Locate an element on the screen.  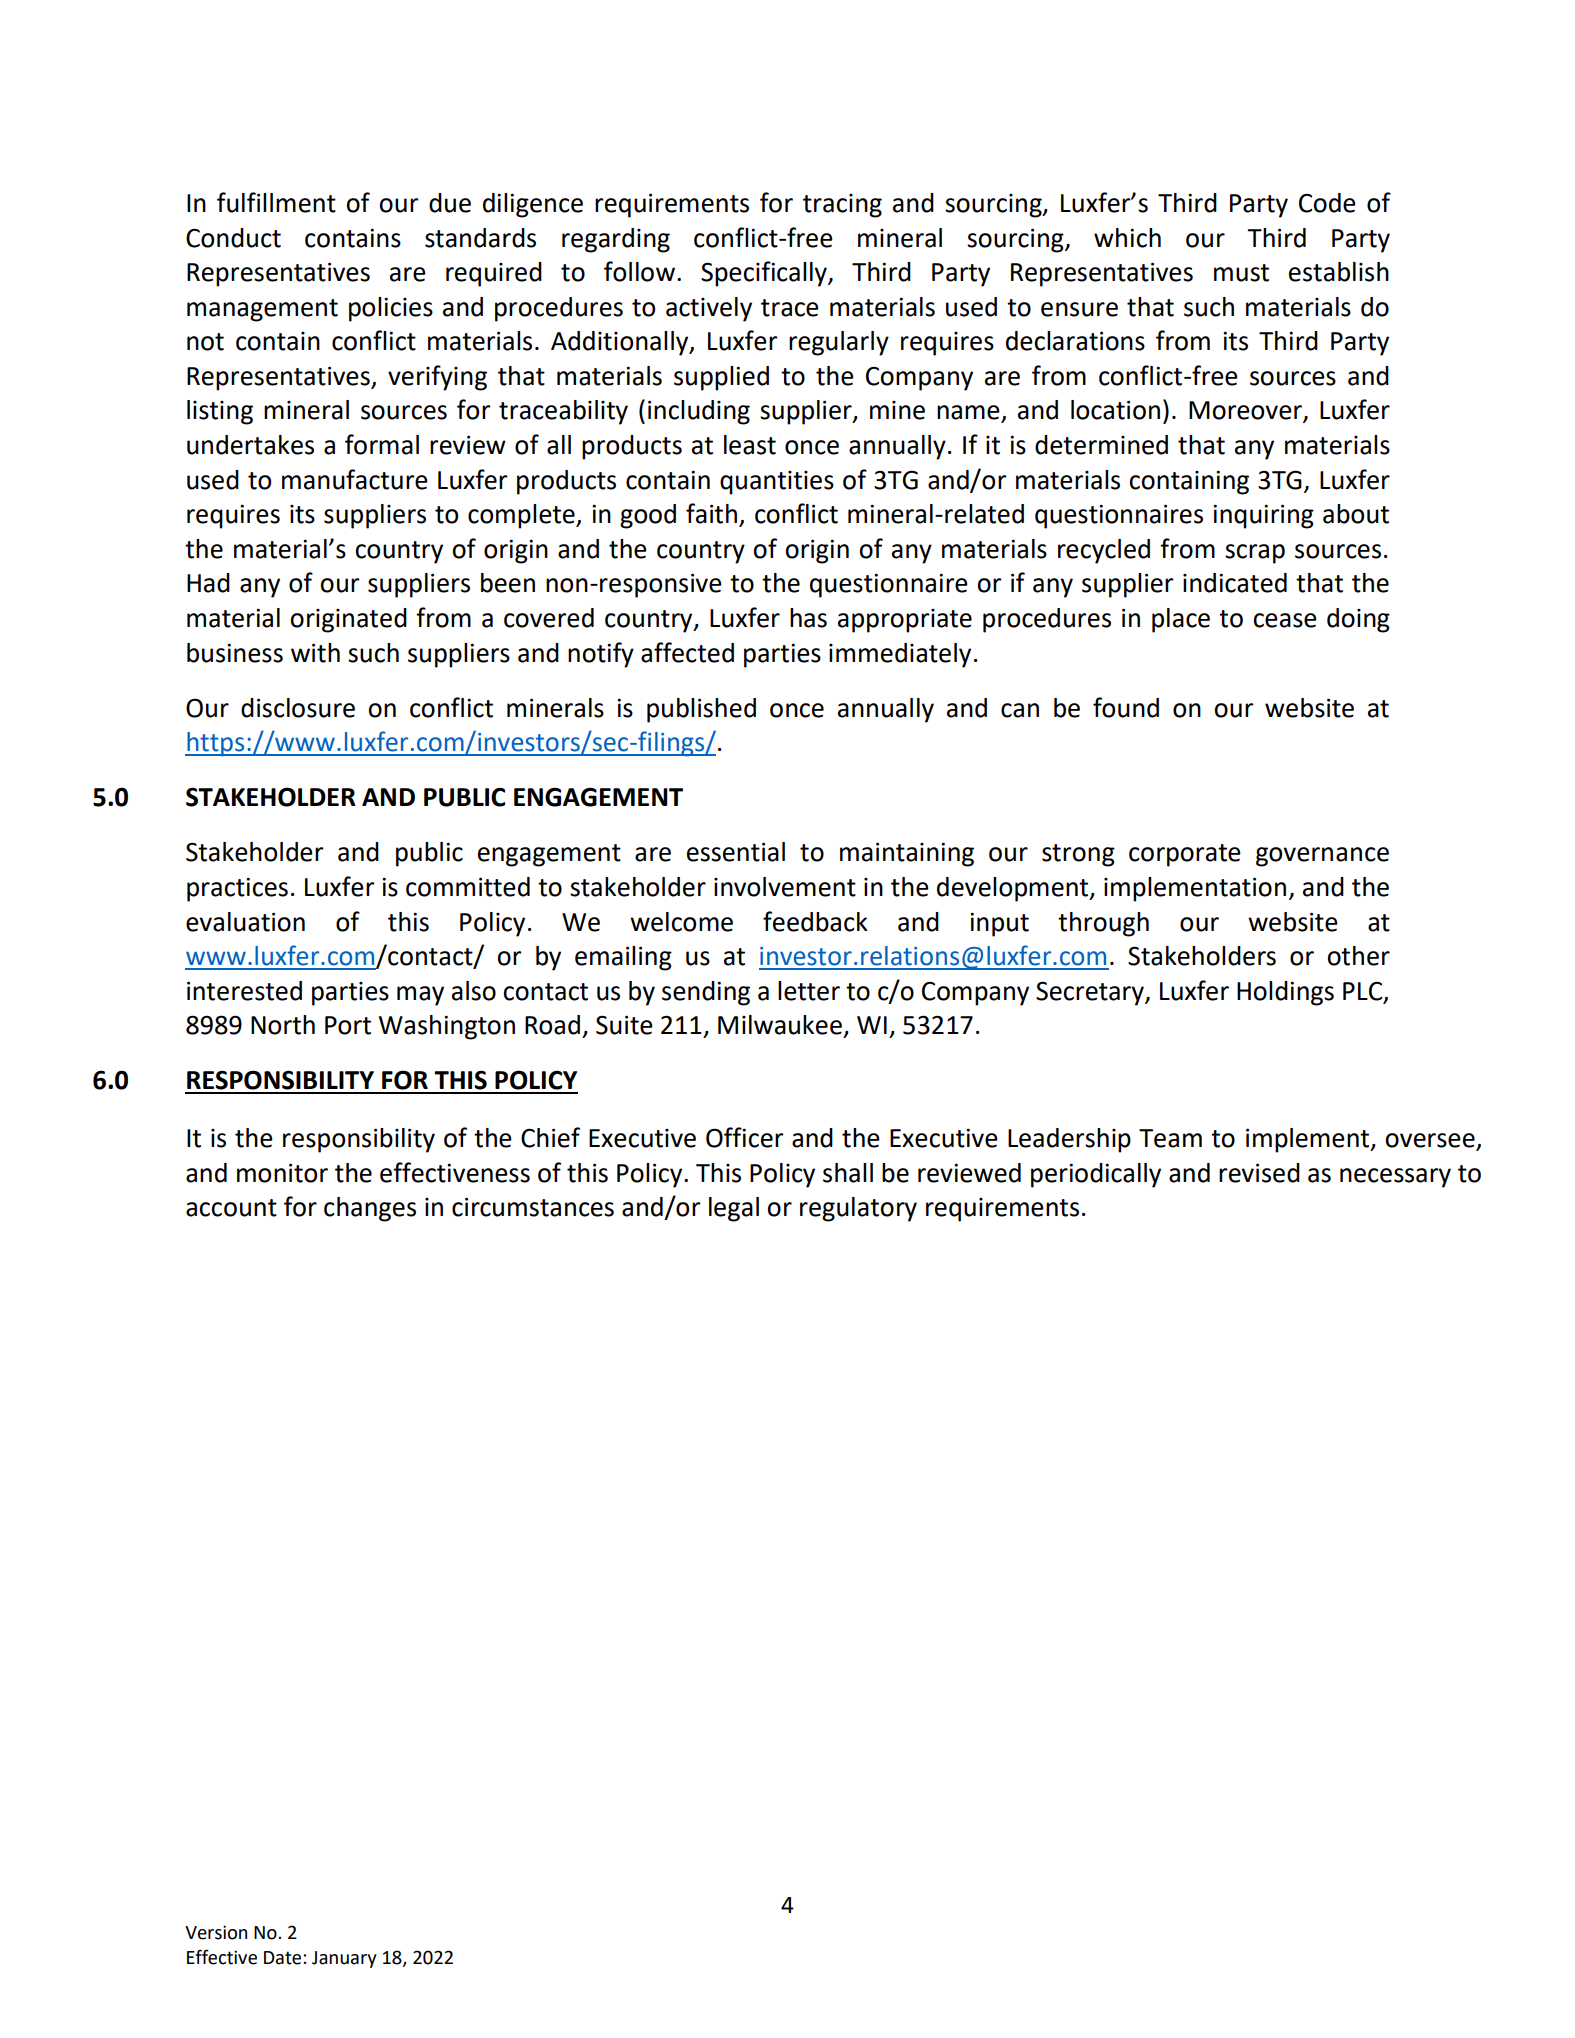
regulatory is located at coordinates (858, 1209).
